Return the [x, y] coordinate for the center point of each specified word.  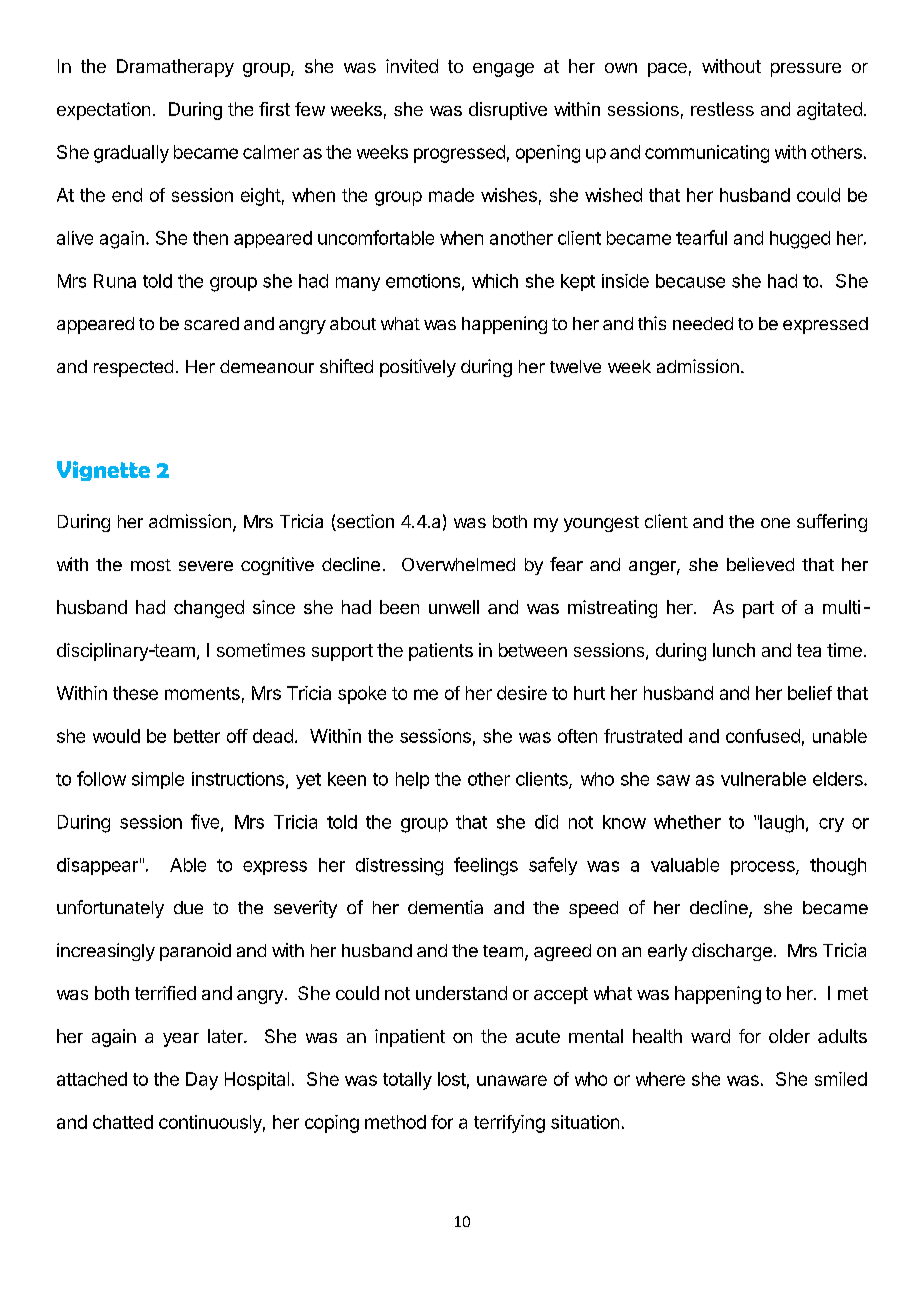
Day [202, 1081]
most [151, 565]
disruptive [508, 111]
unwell [454, 607]
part [758, 609]
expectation [103, 111]
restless [722, 109]
